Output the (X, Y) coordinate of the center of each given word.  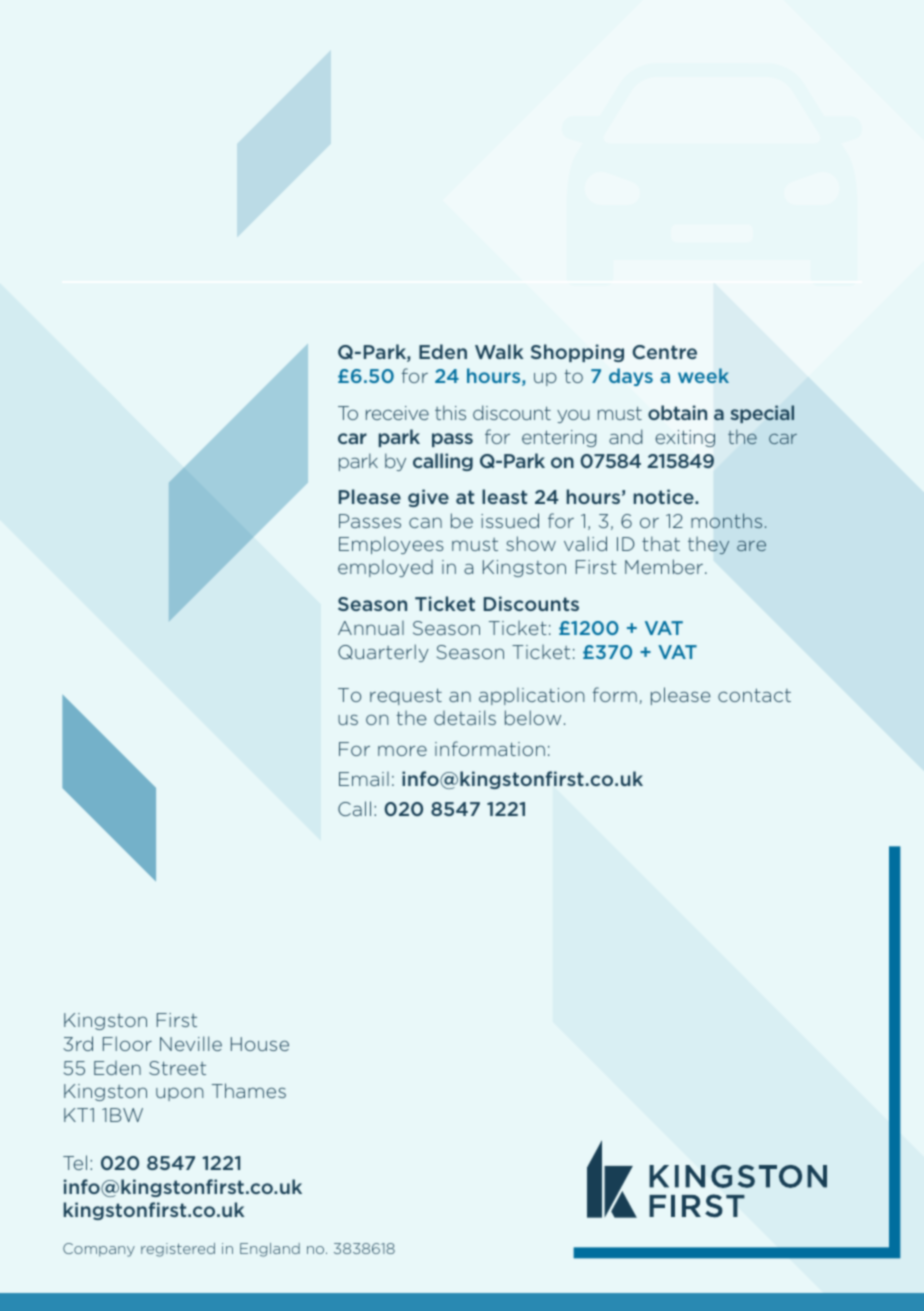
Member (664, 566)
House (260, 1044)
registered (178, 1250)
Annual (371, 628)
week (703, 375)
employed (385, 568)
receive (397, 413)
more (402, 750)
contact (754, 695)
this (450, 412)
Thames (249, 1090)
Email (364, 779)
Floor (127, 1043)
